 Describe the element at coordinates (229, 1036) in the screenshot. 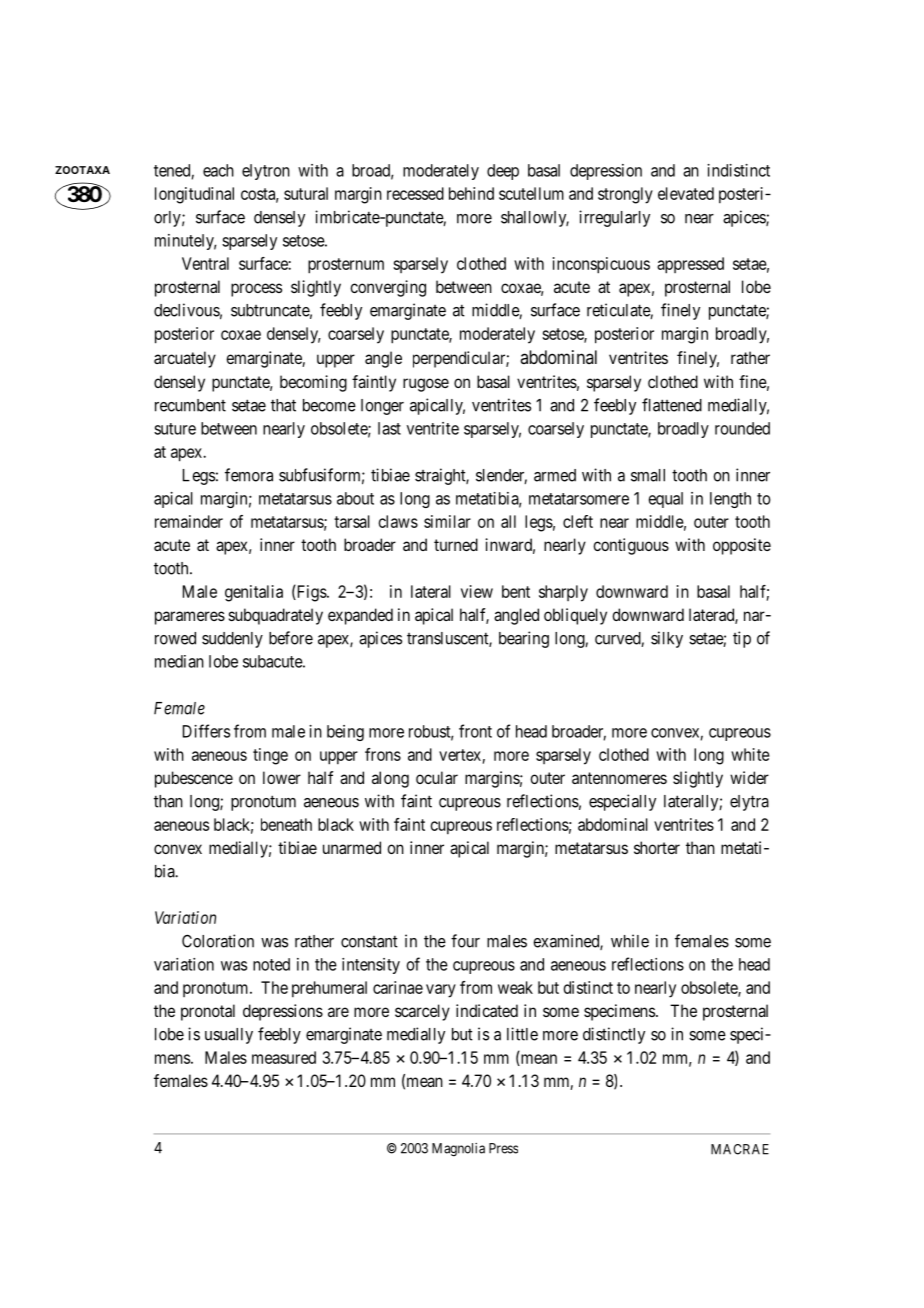

I see `usually` at that location.
